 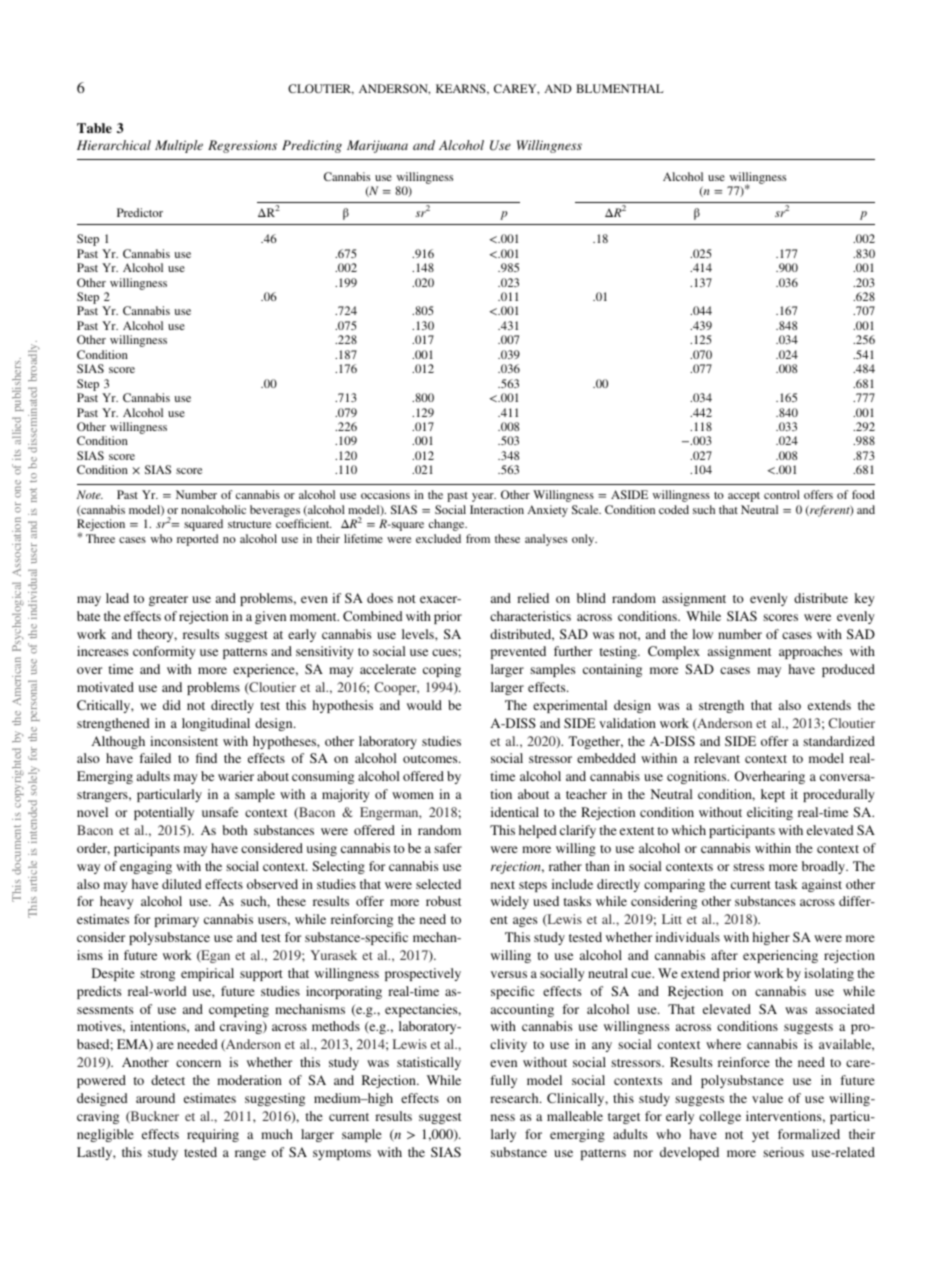 I want to click on identical, so click(x=515, y=812).
